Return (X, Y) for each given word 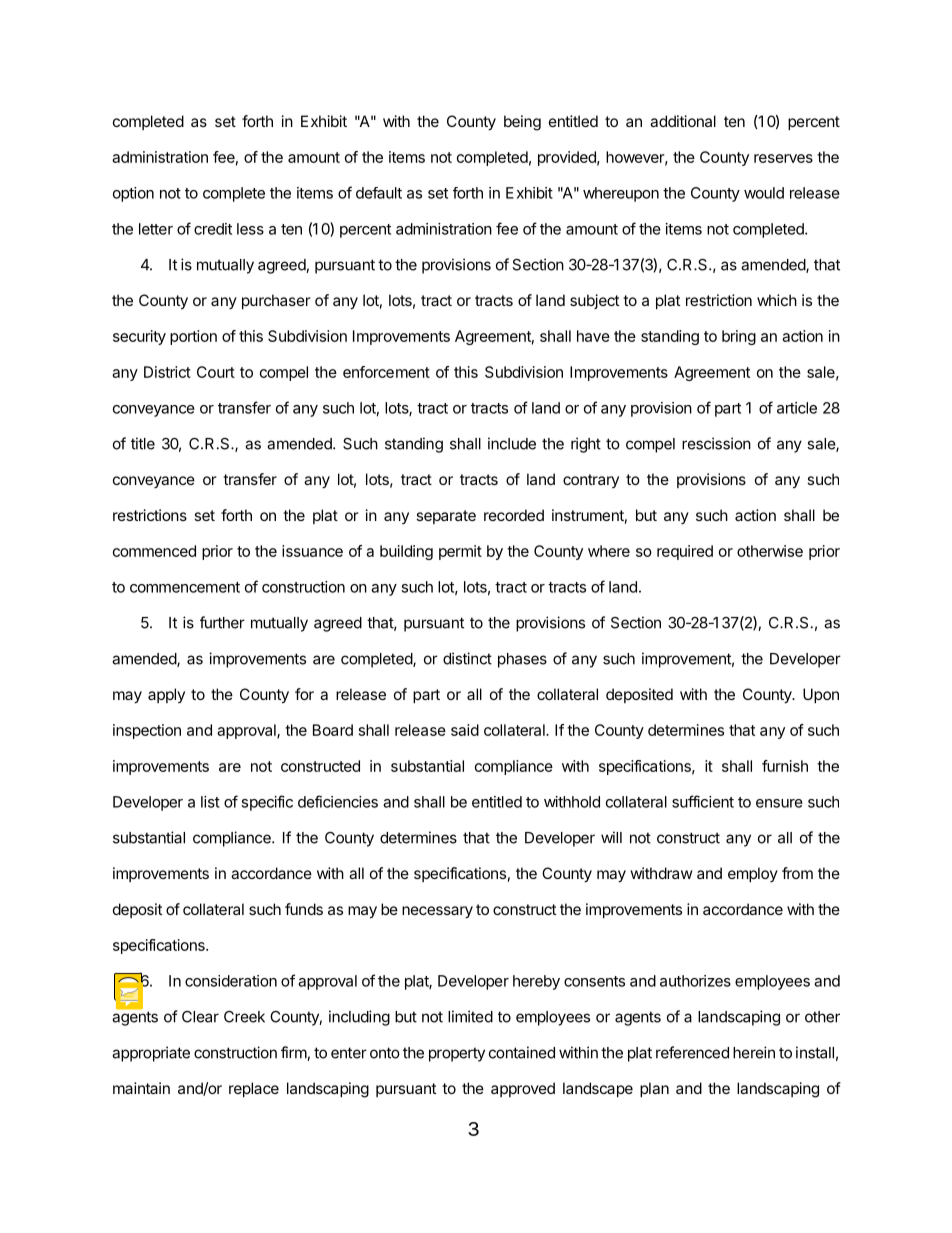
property (457, 1054)
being (522, 123)
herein (754, 1052)
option (133, 194)
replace (254, 1089)
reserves (783, 158)
